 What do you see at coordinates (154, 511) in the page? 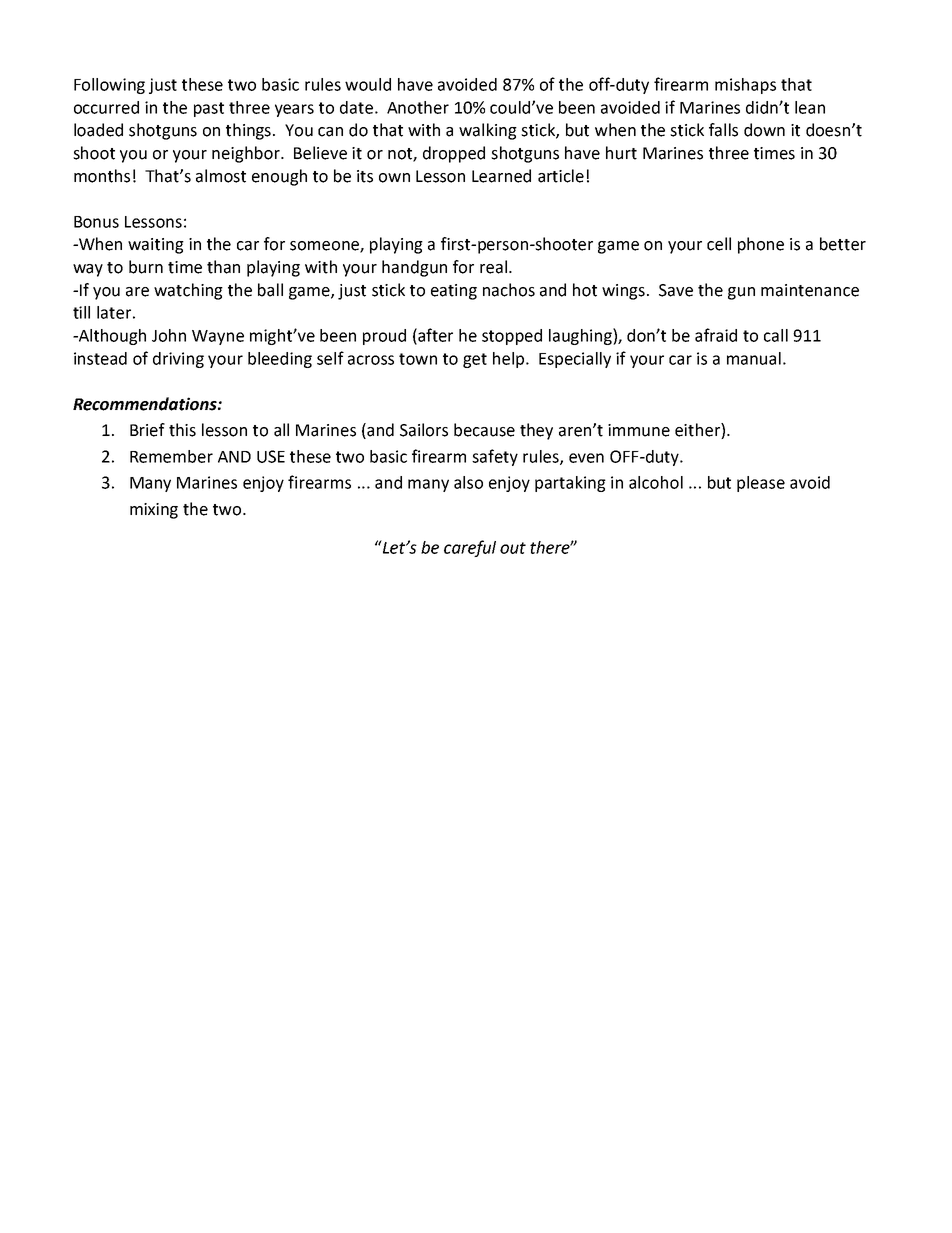
I see `mixing` at bounding box center [154, 511].
